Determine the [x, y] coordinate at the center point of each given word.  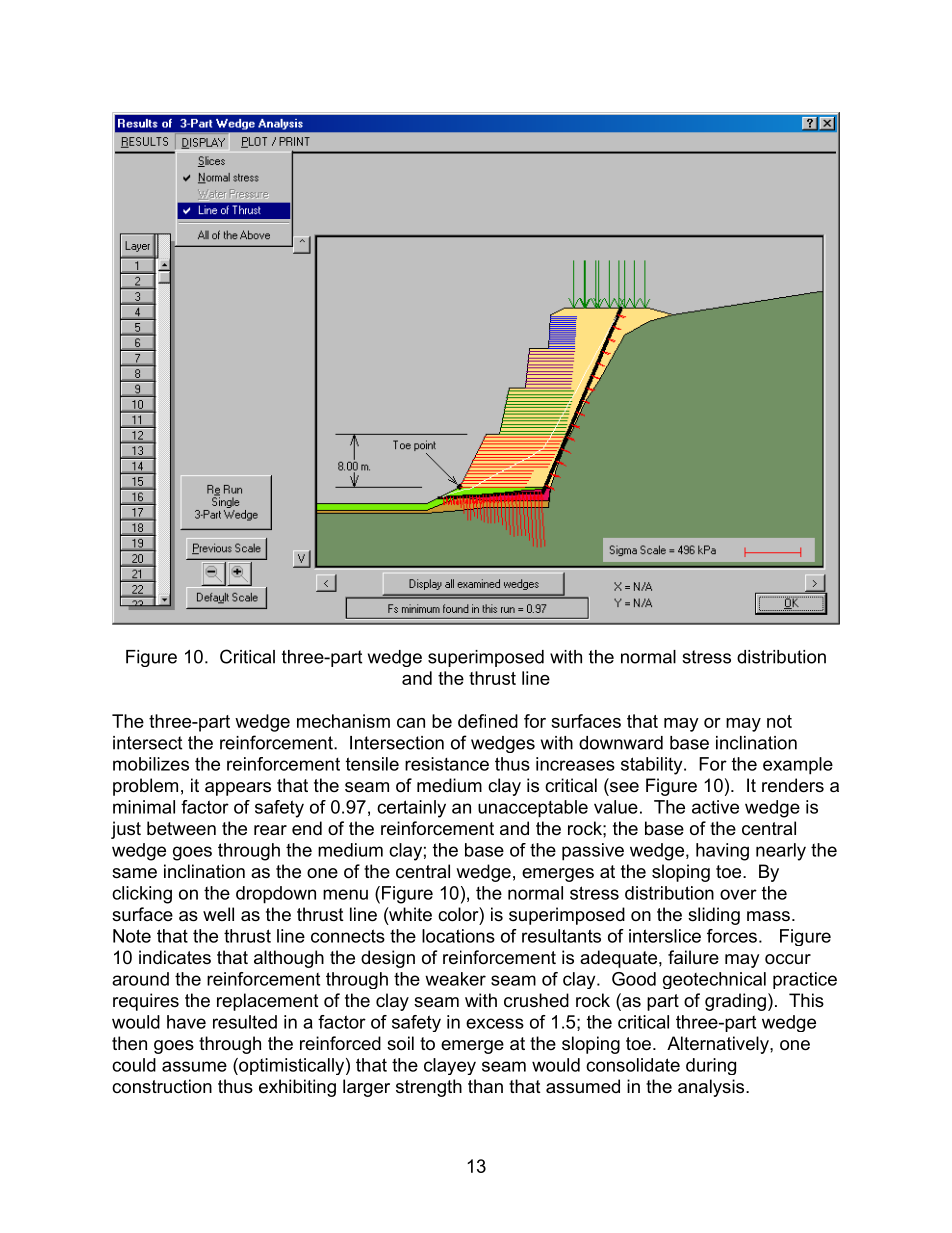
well [218, 914]
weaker [455, 979]
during [711, 1066]
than [485, 1086]
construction [162, 1086]
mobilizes [151, 764]
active [715, 807]
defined [488, 721]
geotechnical [714, 980]
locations [458, 936]
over [738, 894]
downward [621, 743]
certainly [411, 809]
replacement [268, 1002]
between [181, 828]
